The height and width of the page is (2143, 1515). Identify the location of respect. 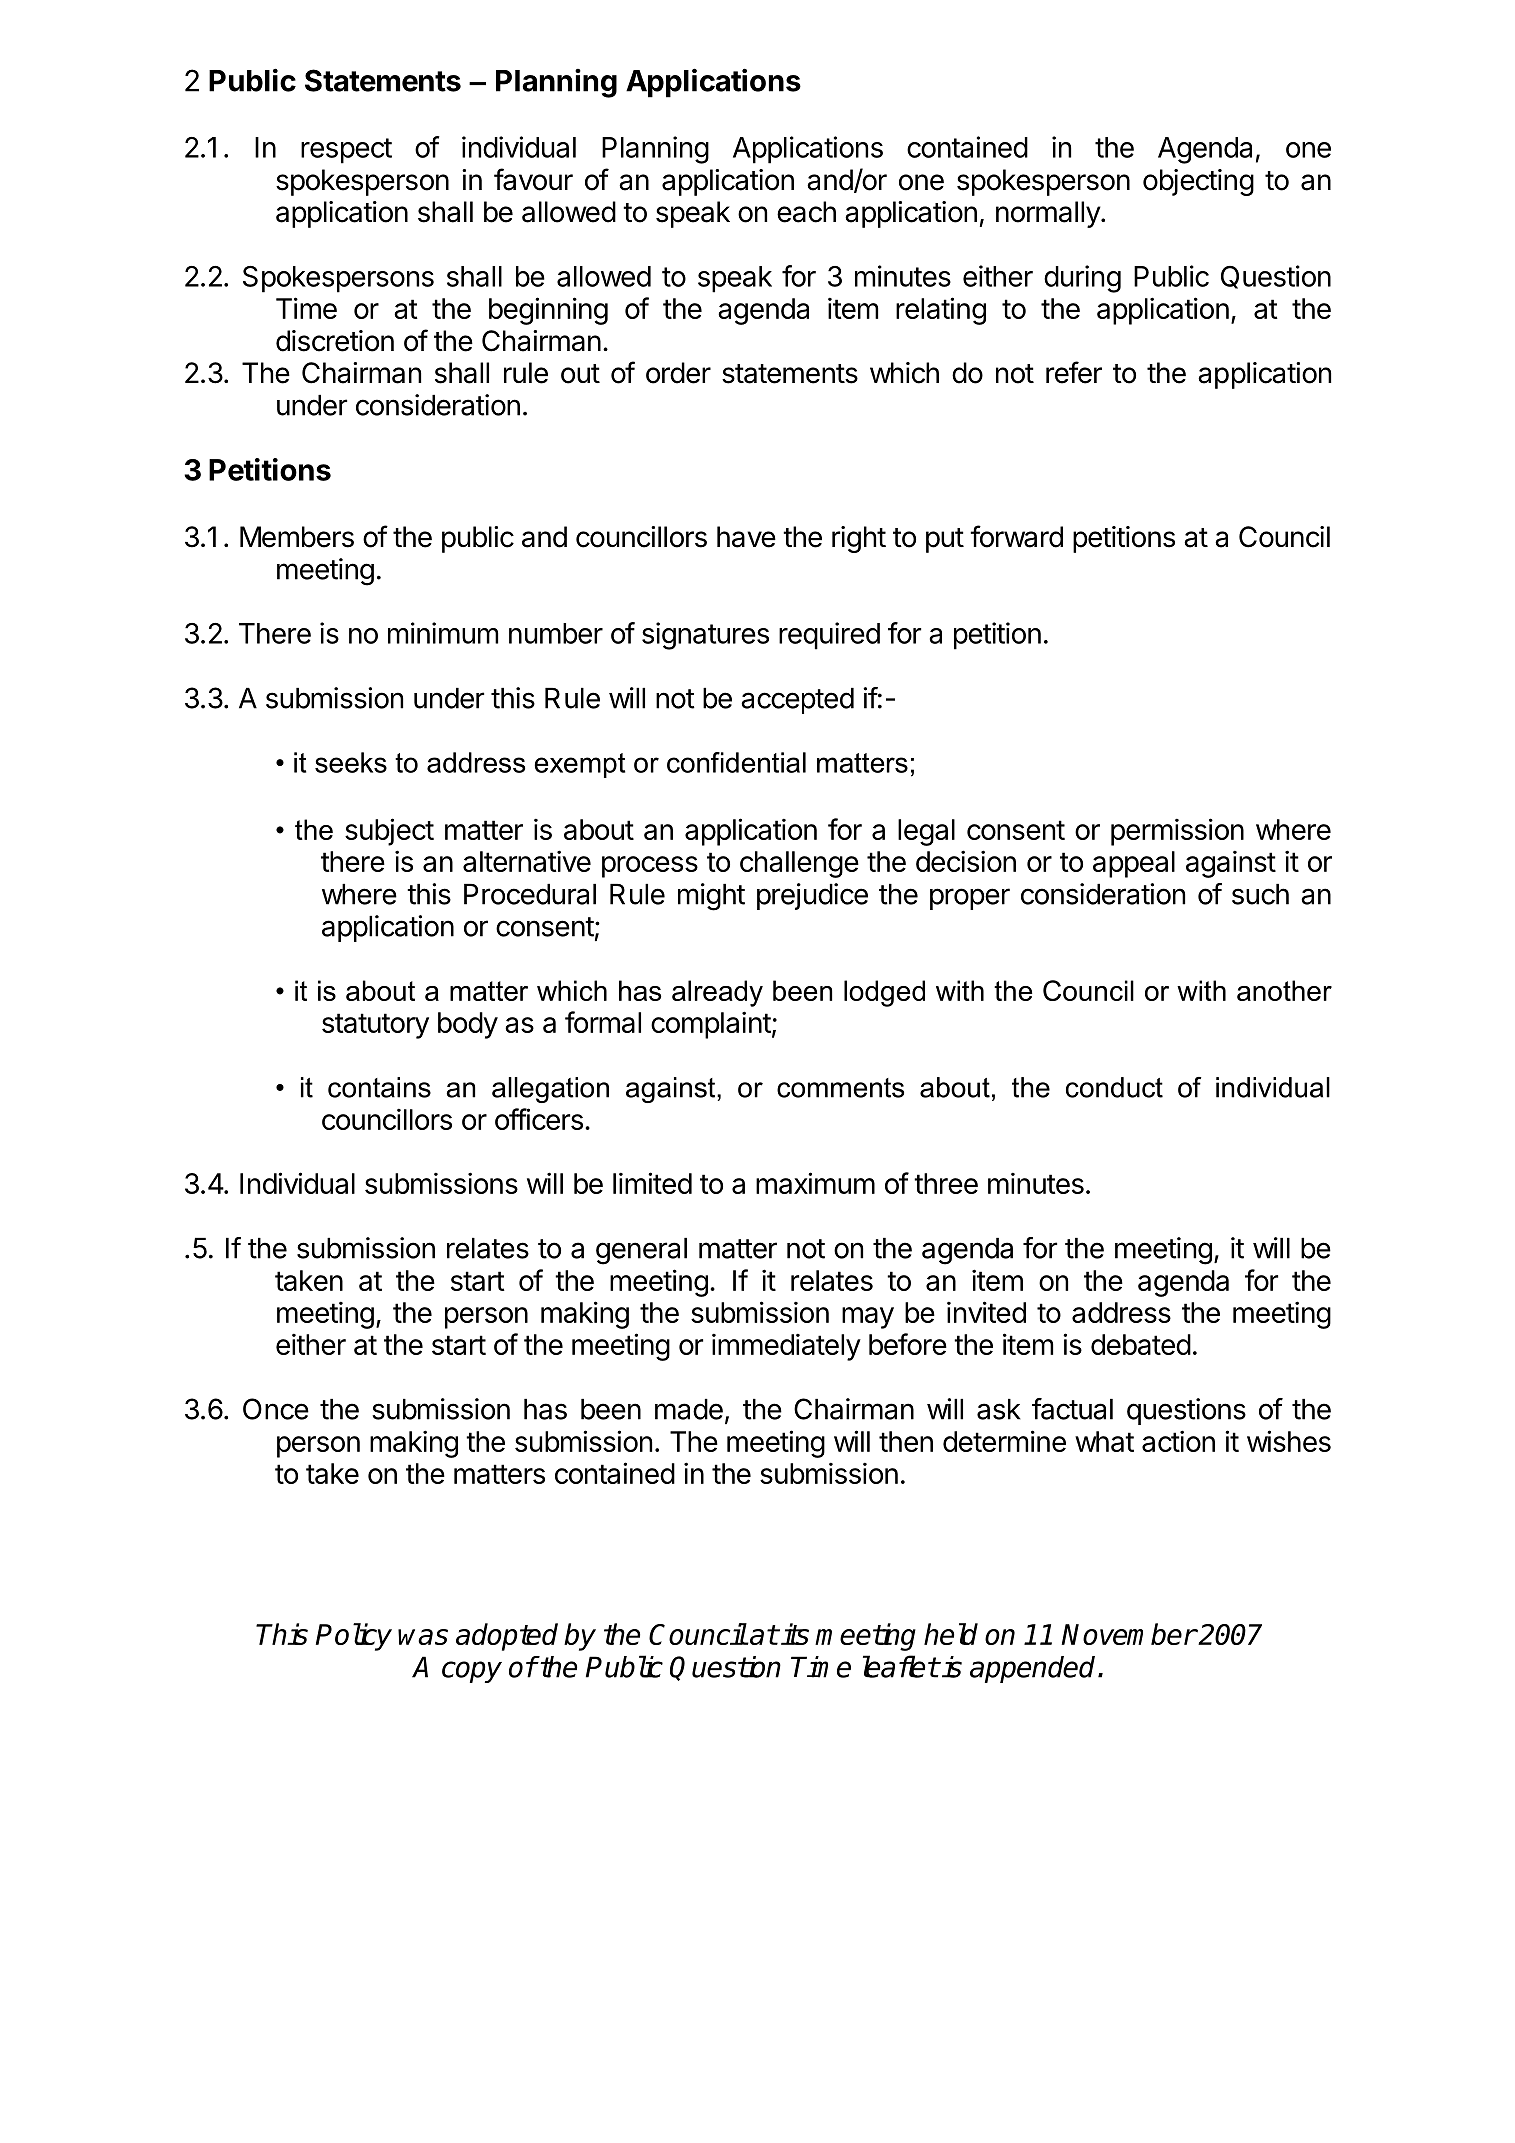
(346, 151).
